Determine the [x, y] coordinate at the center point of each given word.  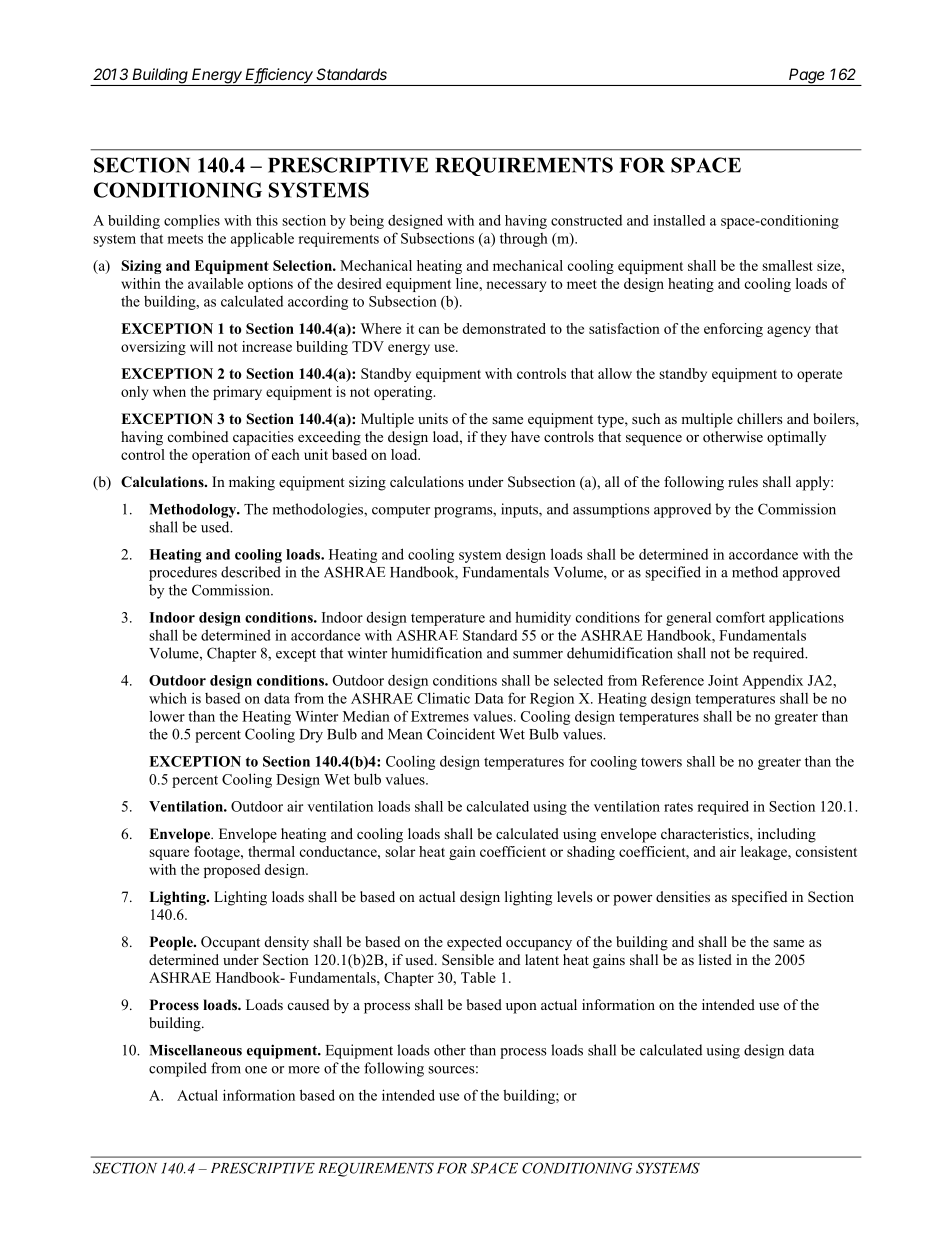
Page [807, 77]
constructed [586, 220]
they [493, 438]
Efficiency [280, 77]
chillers [759, 418]
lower [167, 716]
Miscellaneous [196, 1050]
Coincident [461, 734]
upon [521, 1008]
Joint [723, 680]
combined [198, 436]
